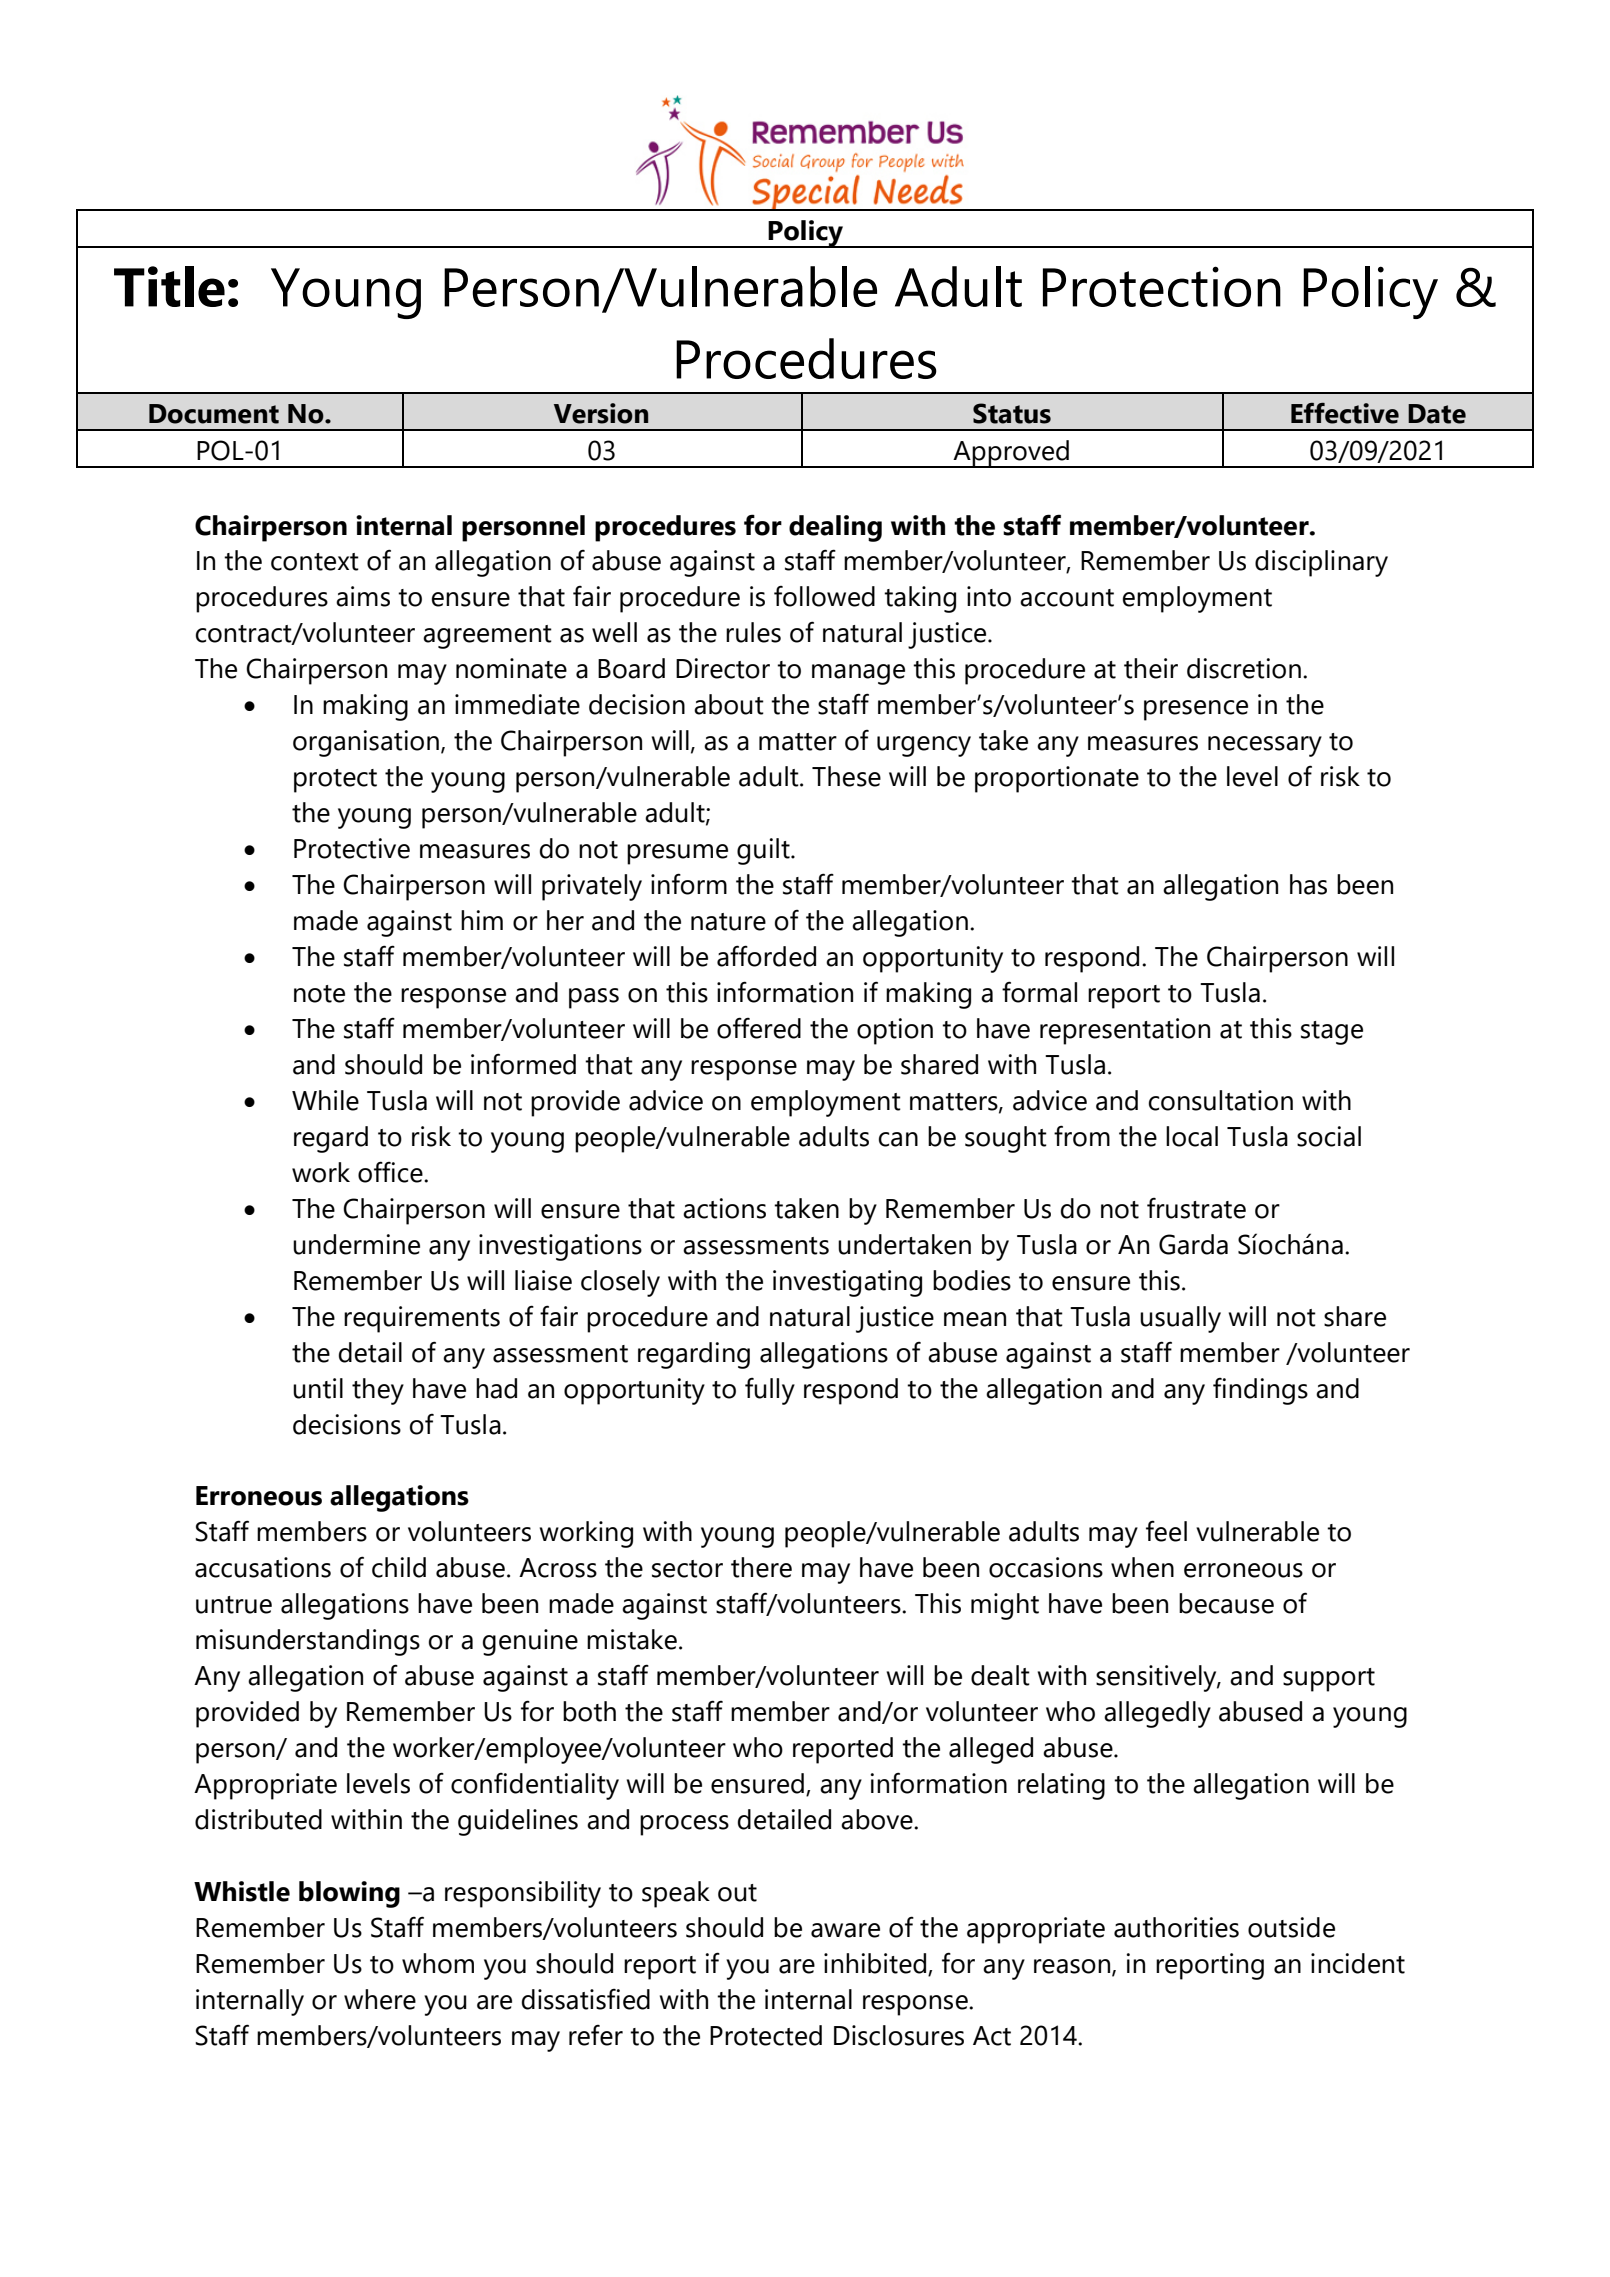  I want to click on incident, so click(1358, 1963).
